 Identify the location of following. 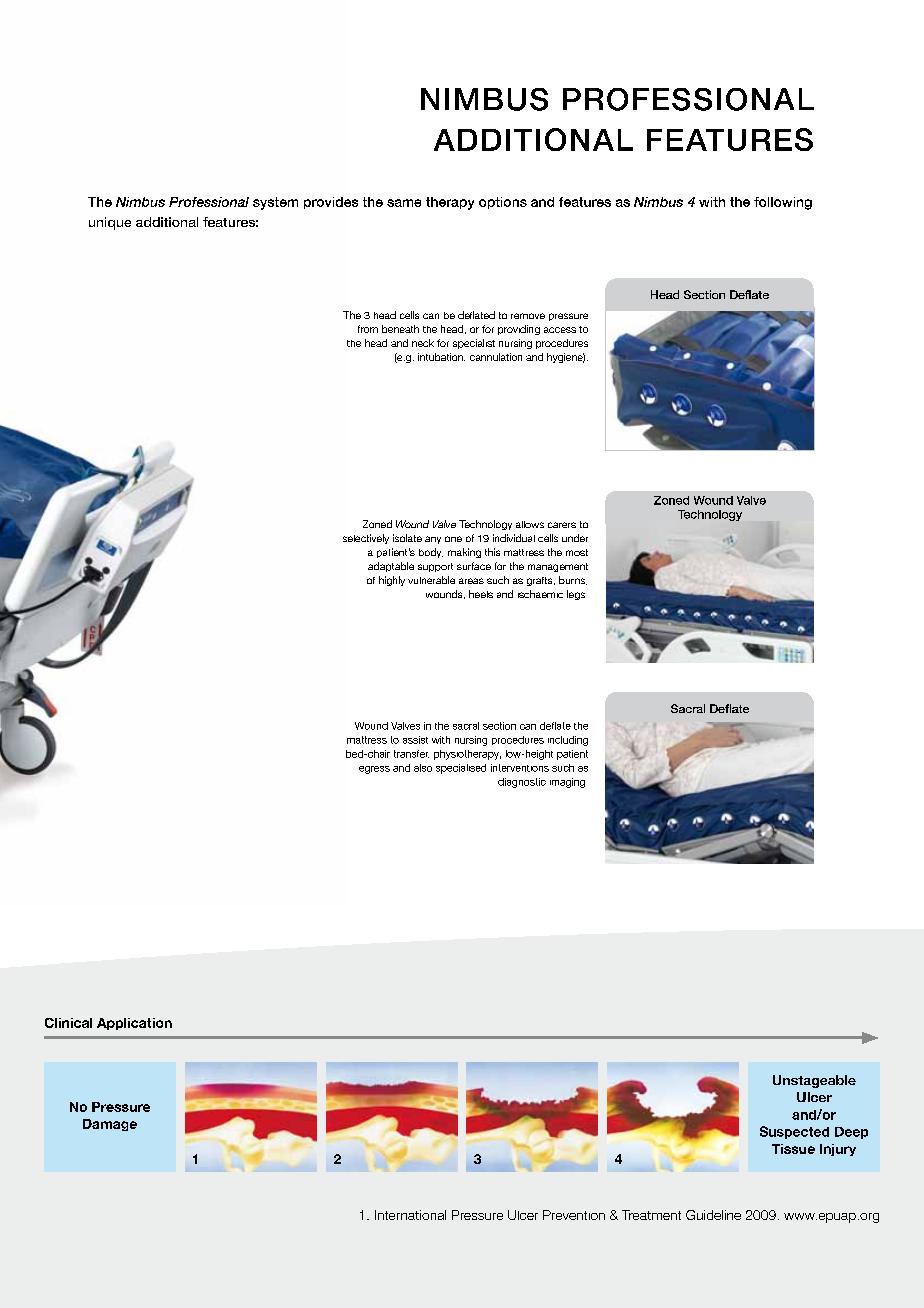
(783, 203).
